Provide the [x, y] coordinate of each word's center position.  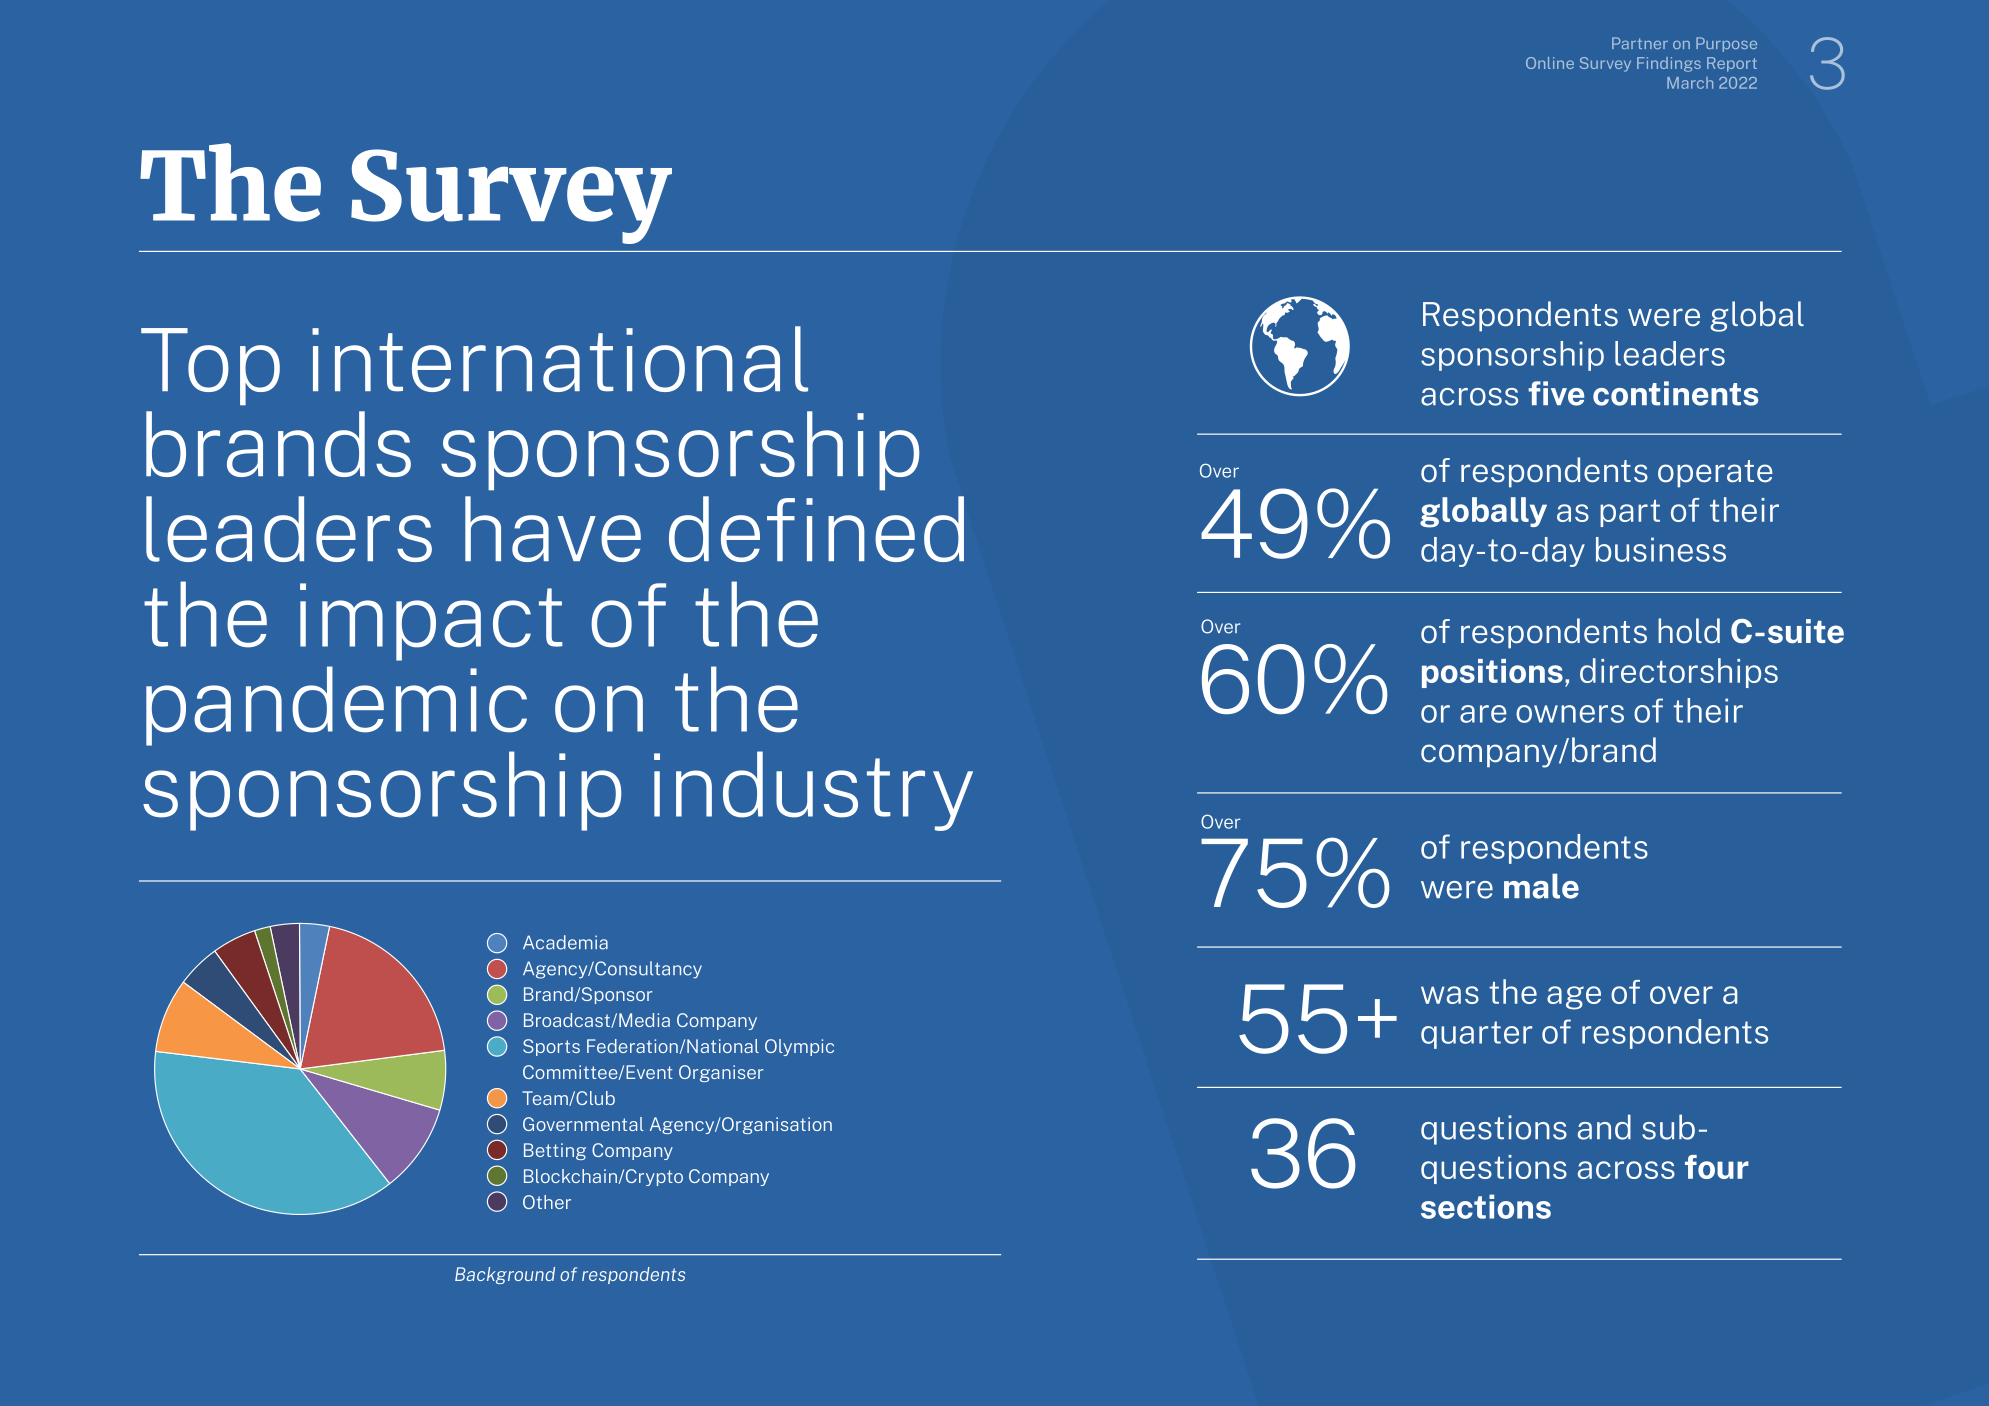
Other [547, 1202]
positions [1492, 673]
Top [210, 366]
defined [816, 529]
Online [1550, 63]
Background [505, 1275]
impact [431, 622]
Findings [1669, 64]
